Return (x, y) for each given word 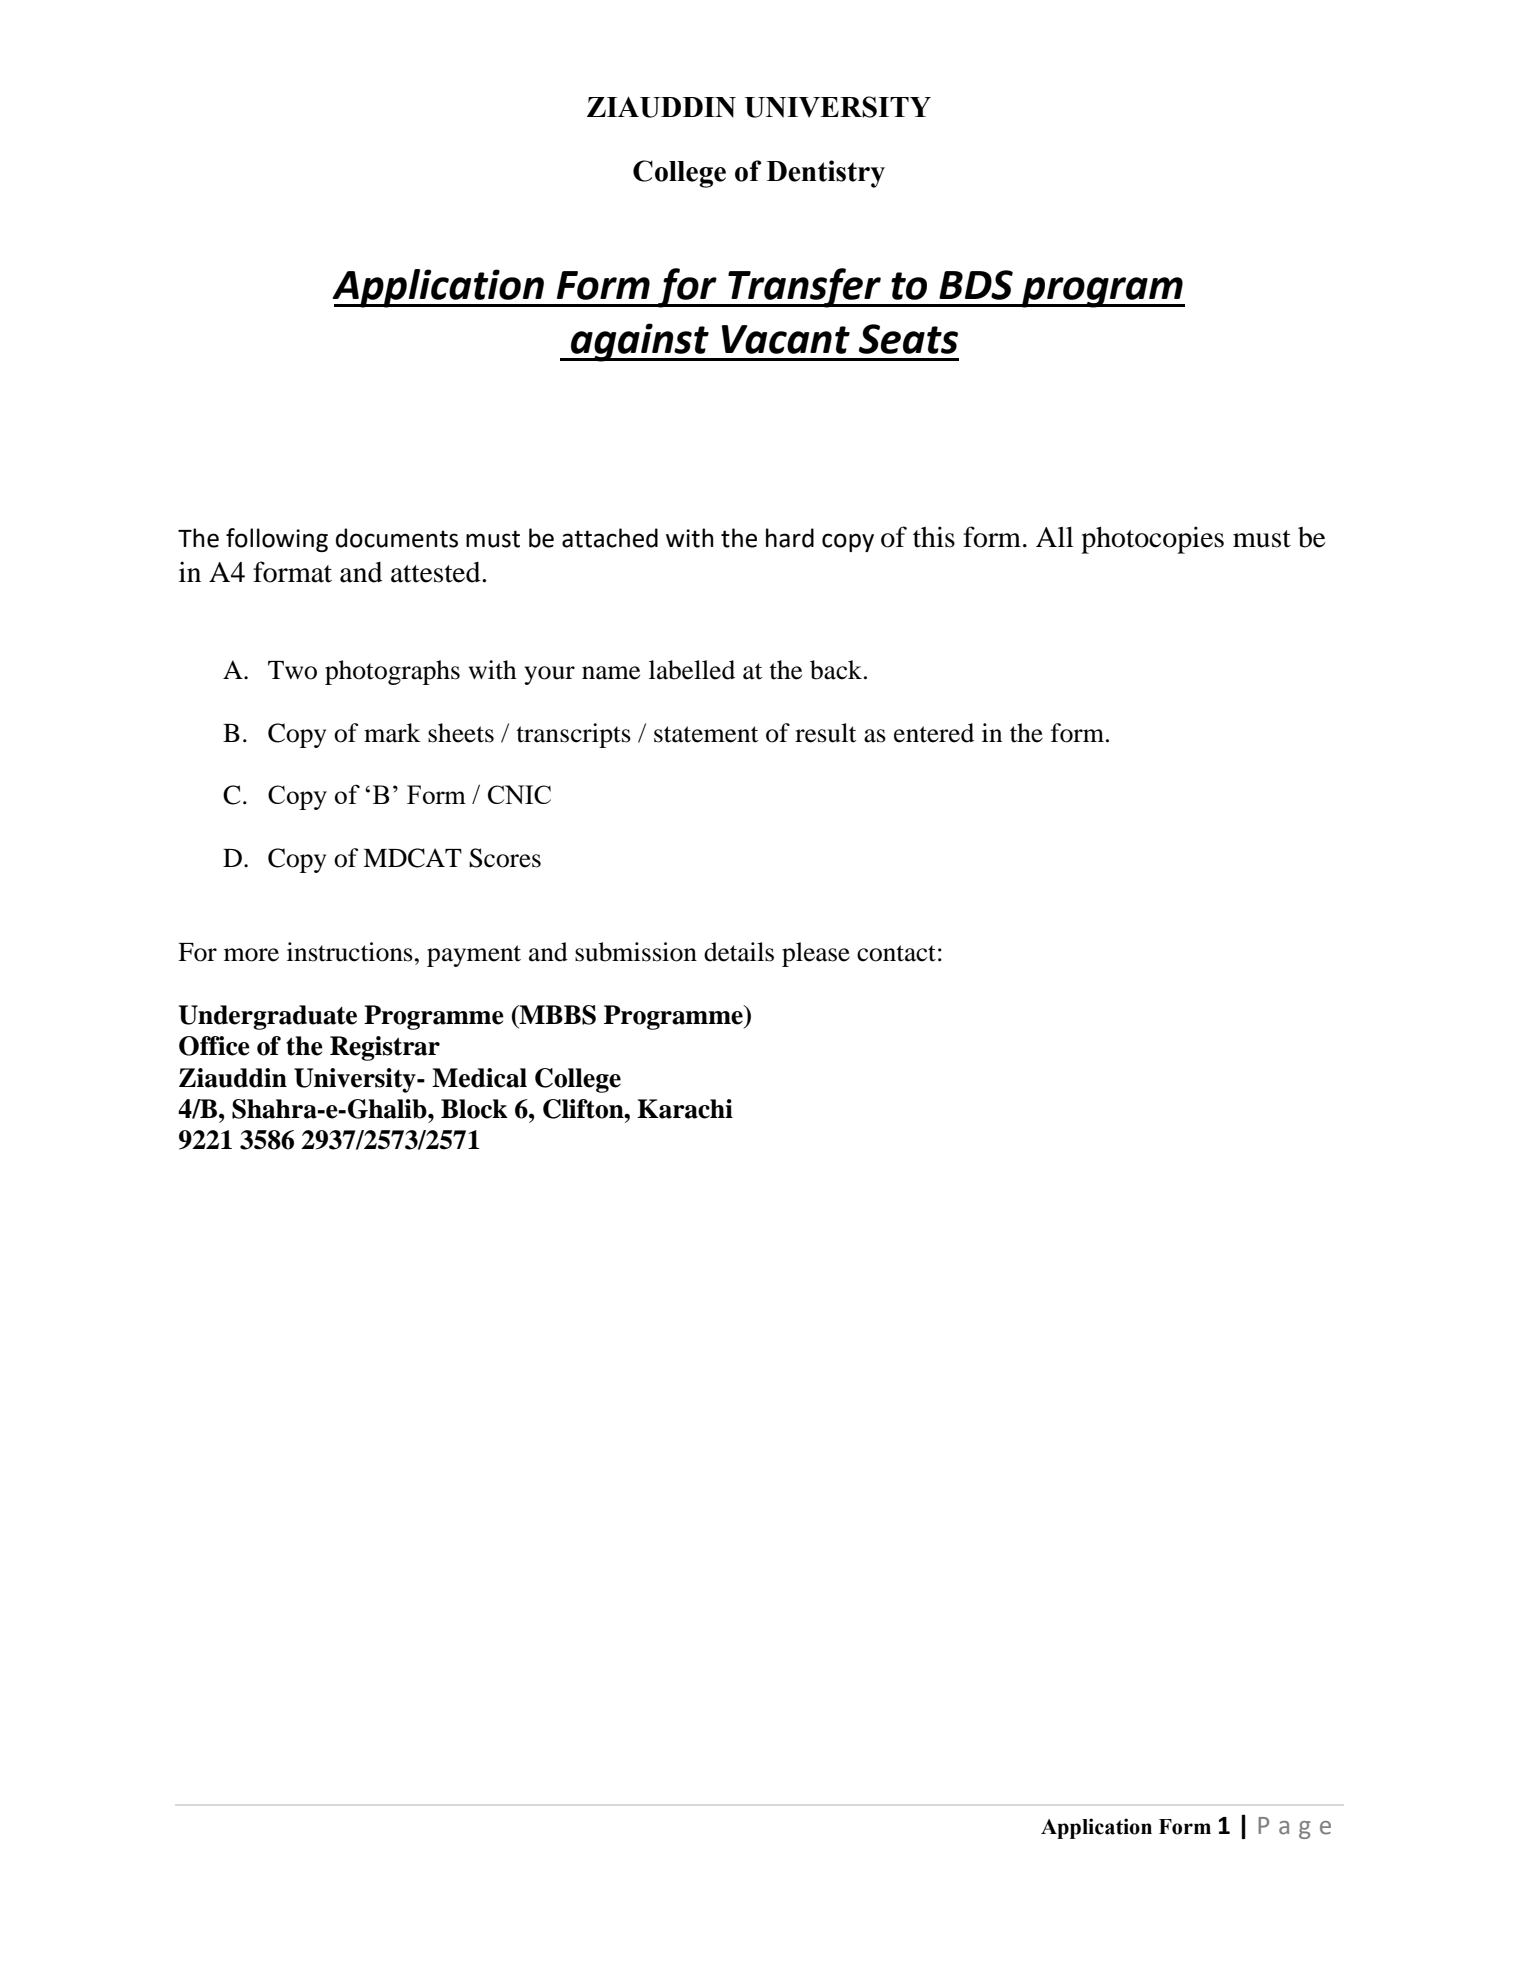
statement (706, 734)
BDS (976, 285)
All (1054, 537)
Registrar (385, 1048)
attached (610, 538)
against (640, 342)
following (277, 540)
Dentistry (826, 174)
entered (934, 733)
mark (392, 733)
